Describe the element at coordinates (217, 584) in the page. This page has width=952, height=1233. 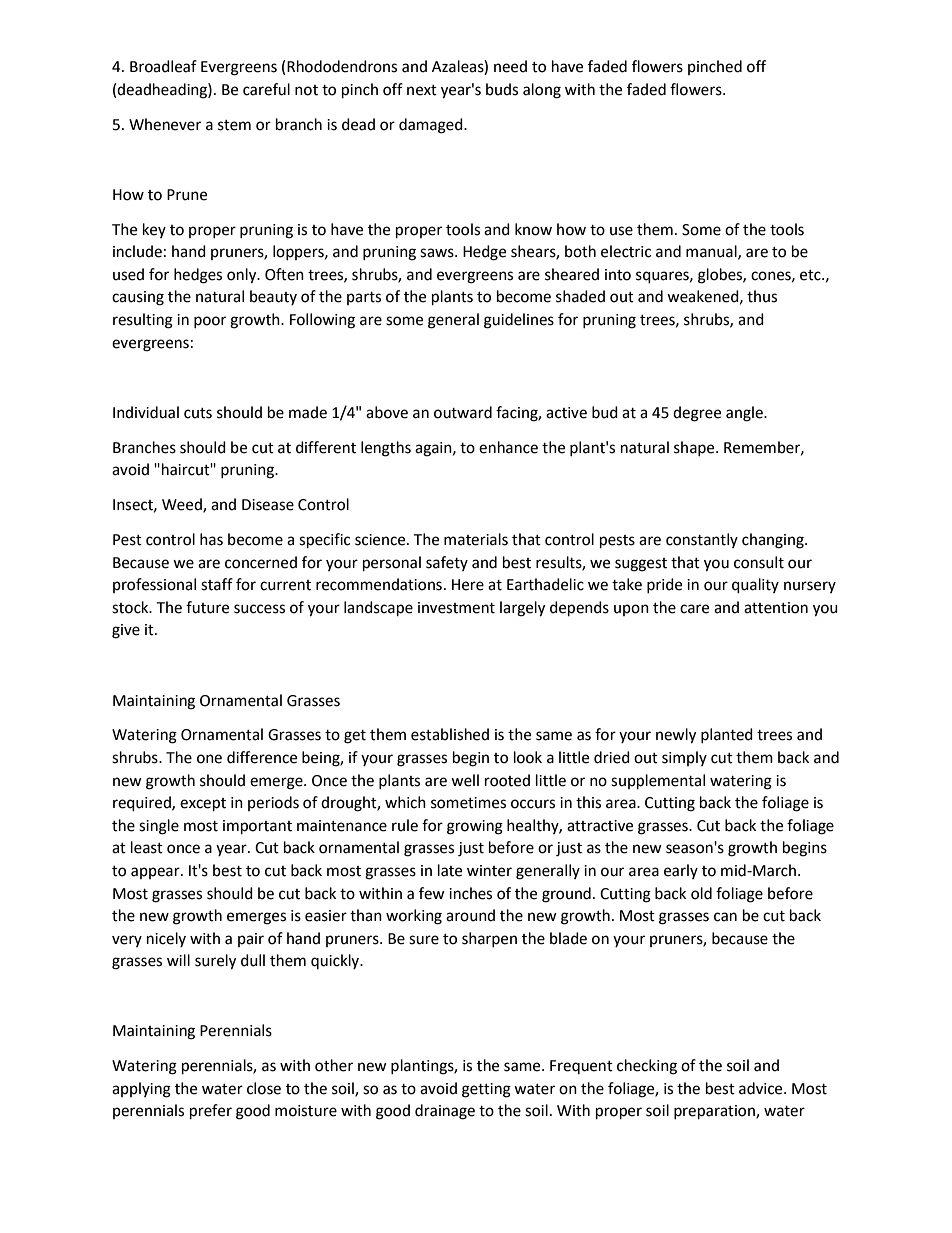
I see `staff` at that location.
